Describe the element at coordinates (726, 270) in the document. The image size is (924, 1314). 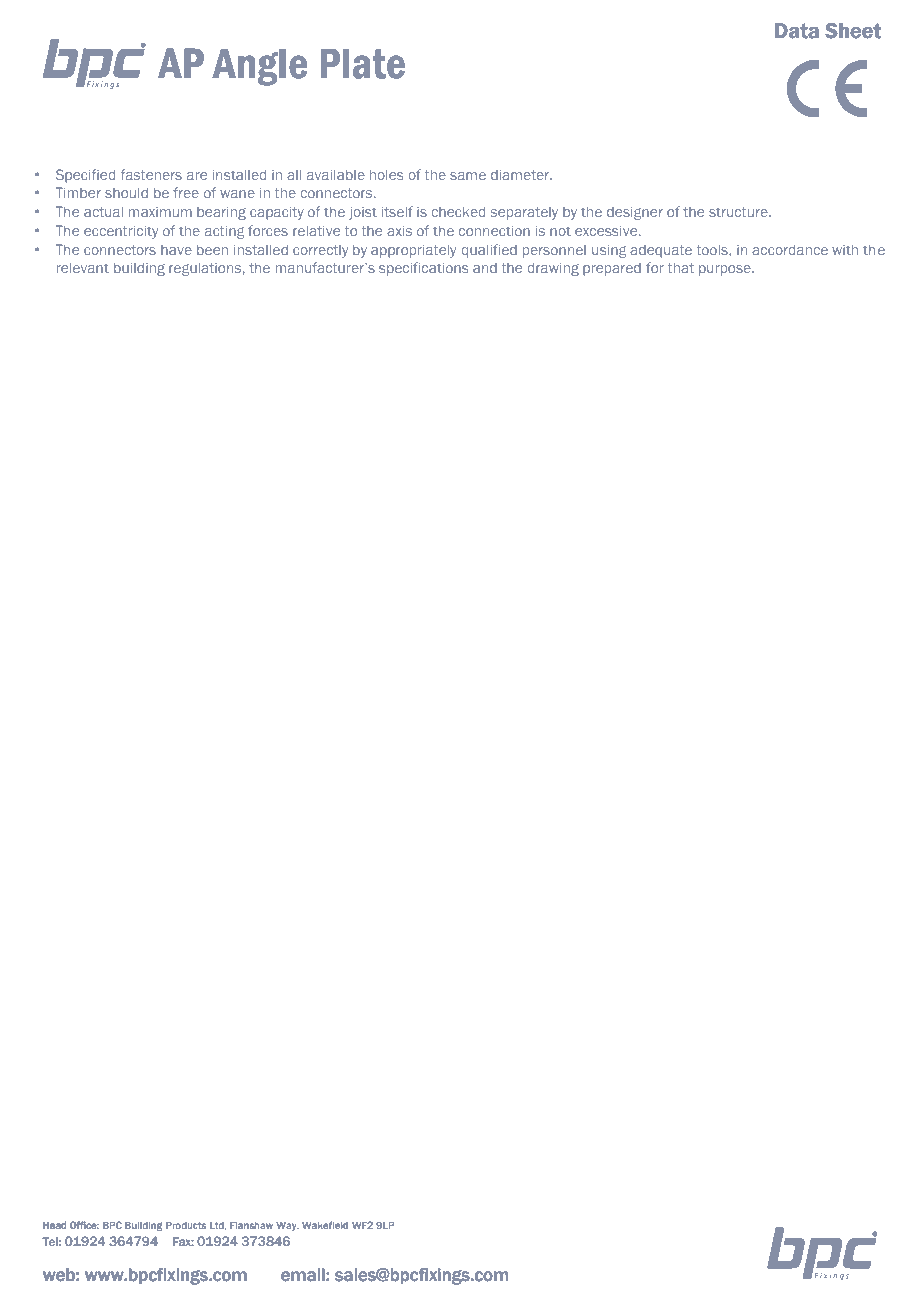
I see `purpose` at that location.
